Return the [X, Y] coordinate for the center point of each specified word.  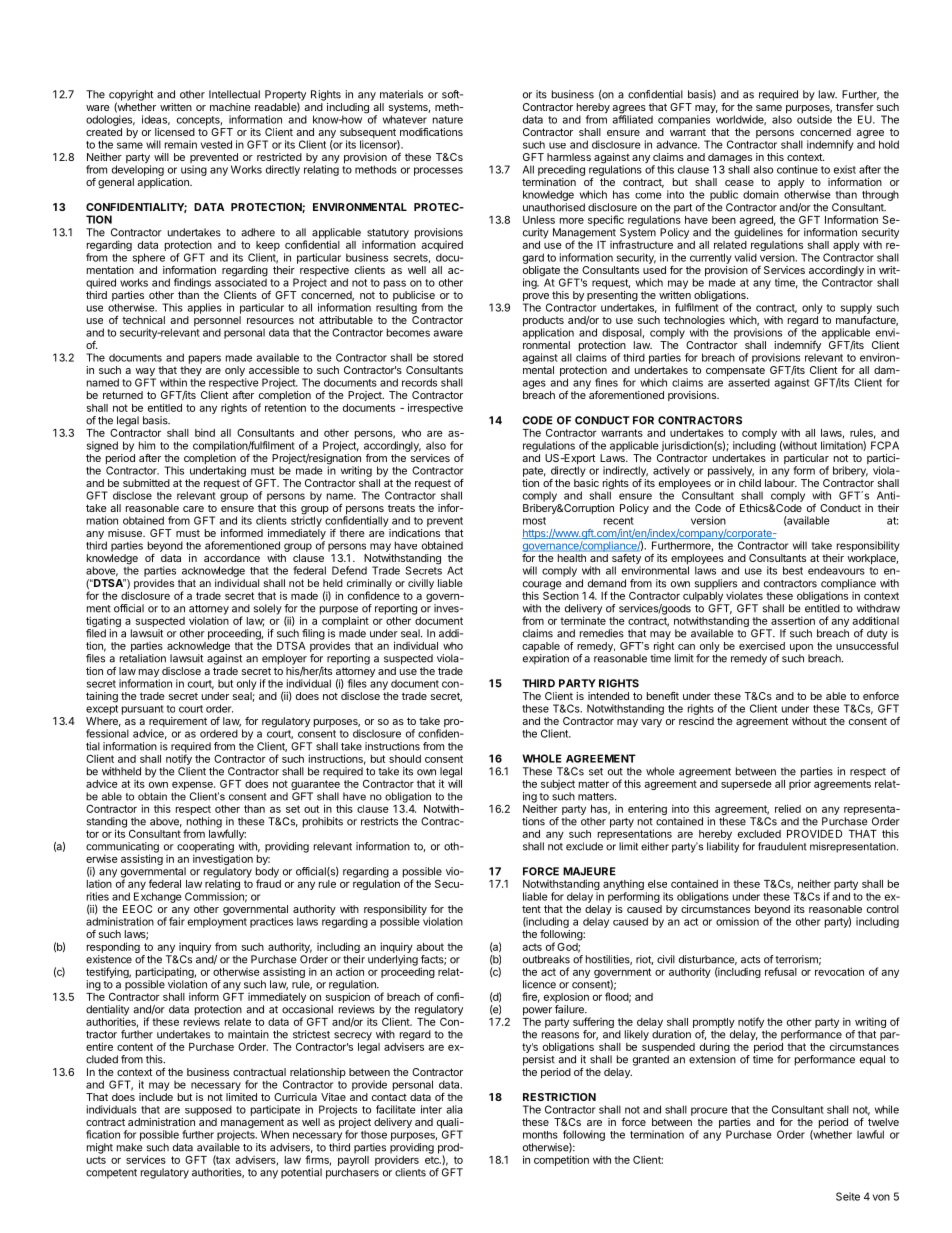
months [540, 1135]
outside [814, 119]
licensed [175, 132]
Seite [848, 1196]
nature [448, 120]
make [129, 1147]
